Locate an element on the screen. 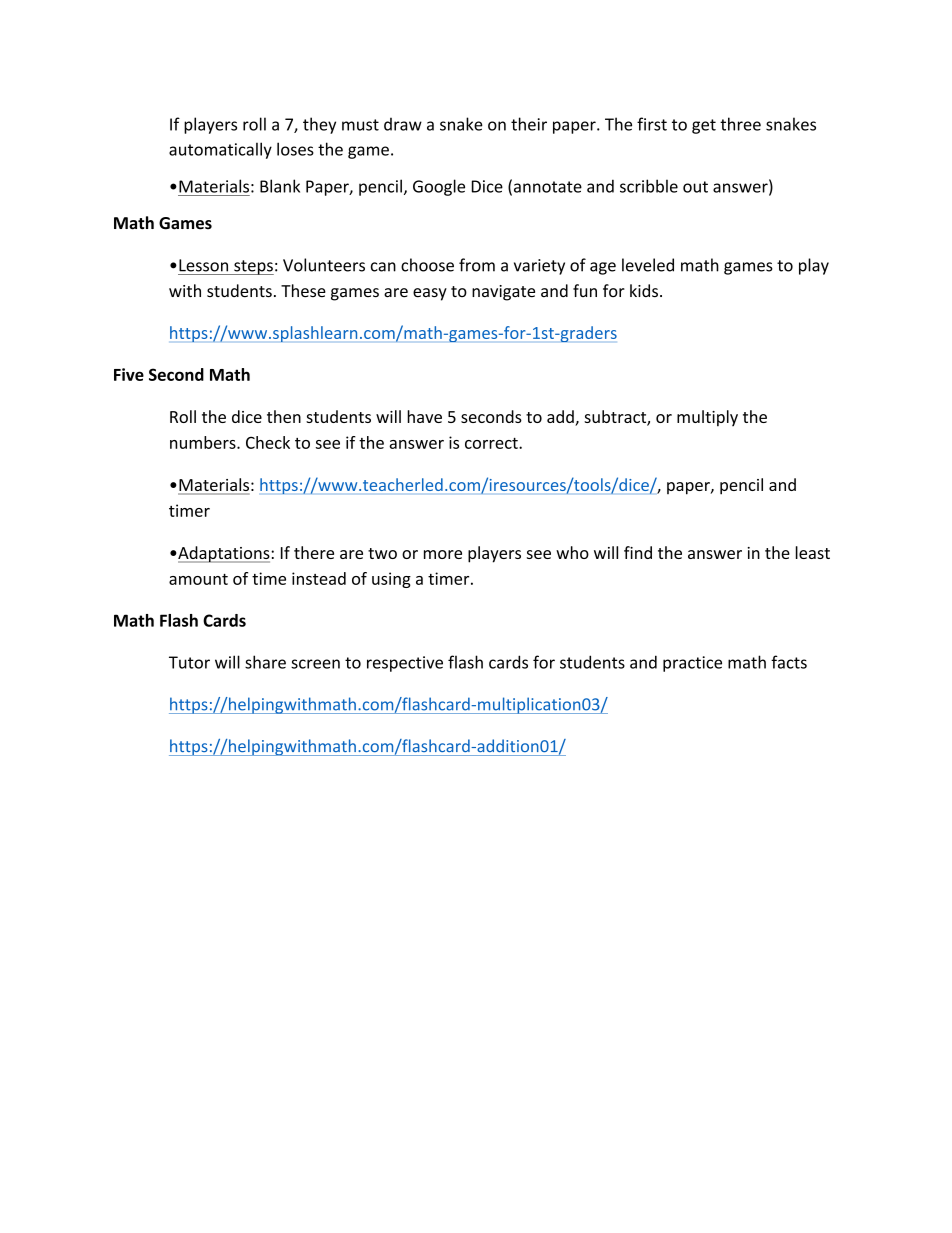  three is located at coordinates (740, 124).
